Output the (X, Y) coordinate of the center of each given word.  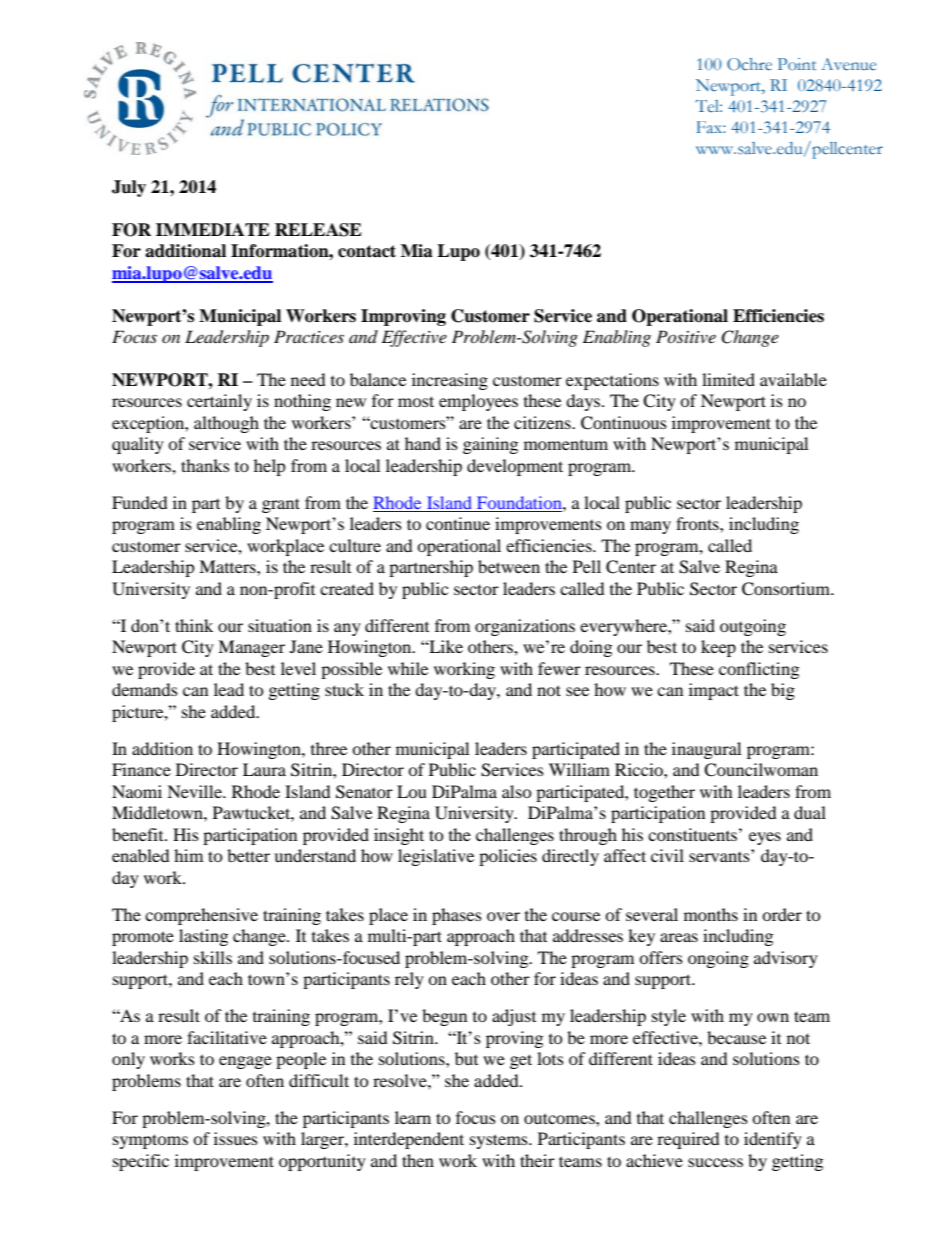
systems (500, 1141)
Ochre (749, 64)
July (129, 188)
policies (508, 857)
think (194, 625)
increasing (450, 381)
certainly (219, 402)
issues (236, 1138)
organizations (525, 627)
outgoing (753, 627)
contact (367, 251)
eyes (765, 838)
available (793, 379)
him (188, 855)
